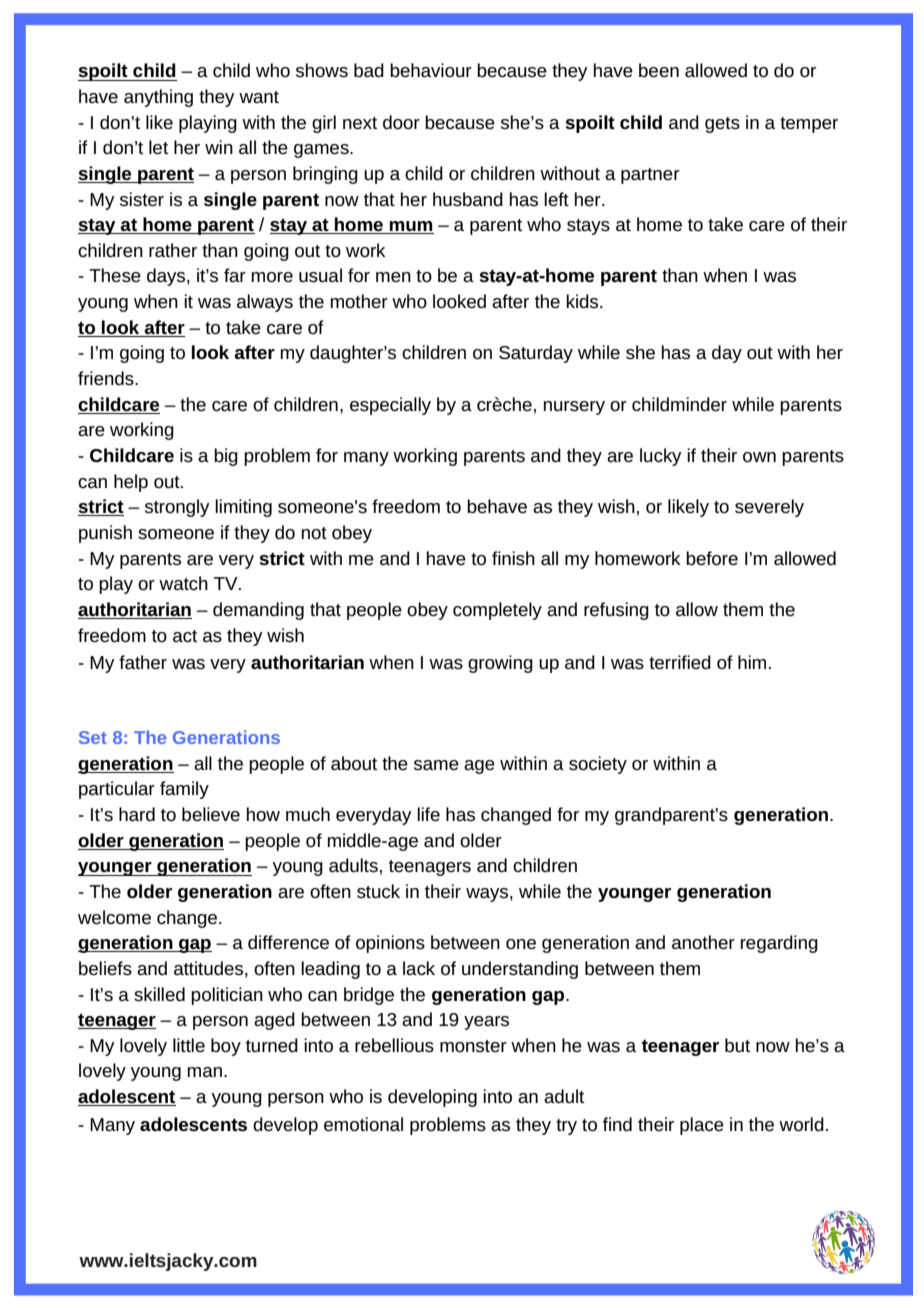 The image size is (924, 1308). Describe the element at coordinates (189, 1045) in the screenshot. I see `little` at that location.
